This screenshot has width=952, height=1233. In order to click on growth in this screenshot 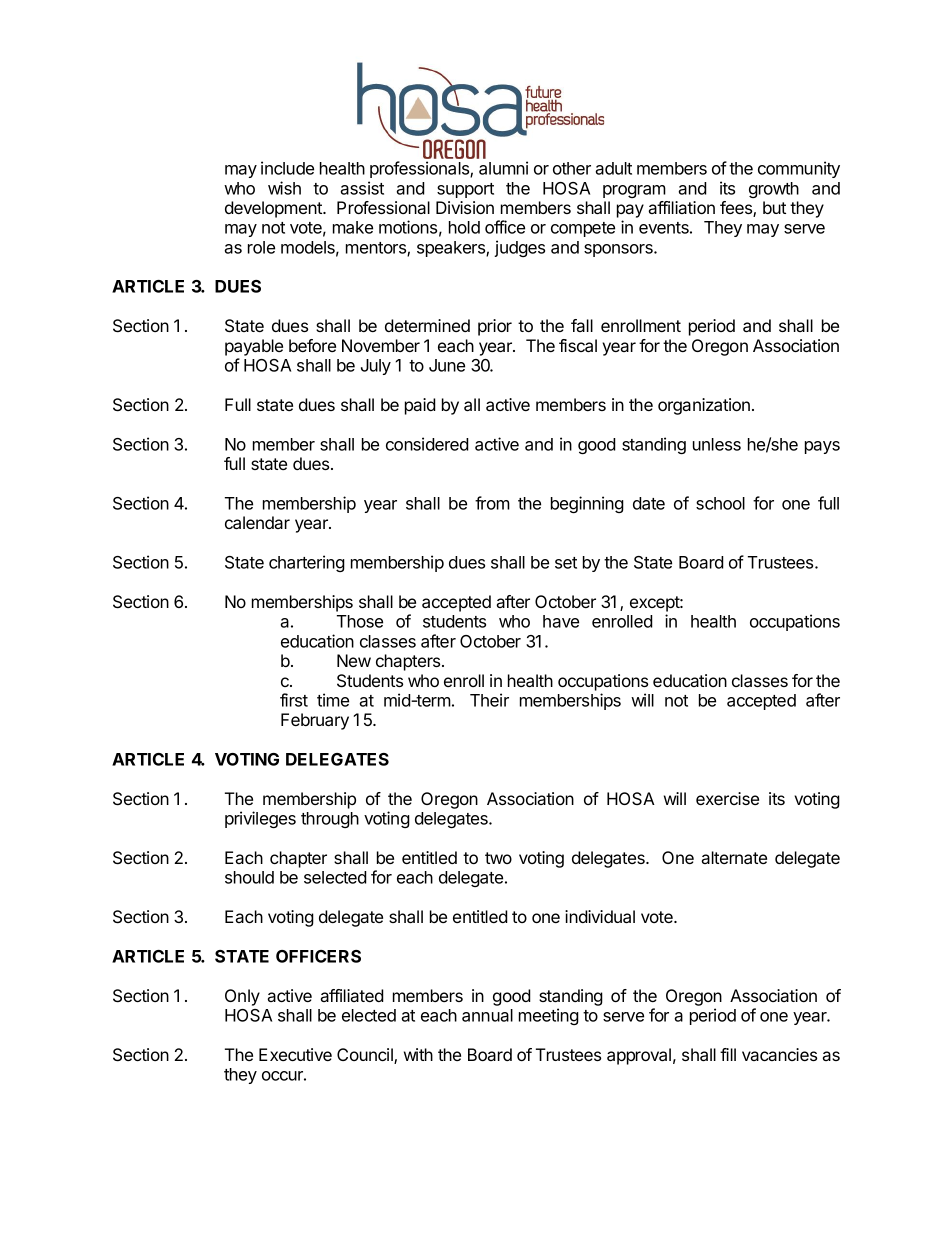, I will do `click(774, 190)`.
